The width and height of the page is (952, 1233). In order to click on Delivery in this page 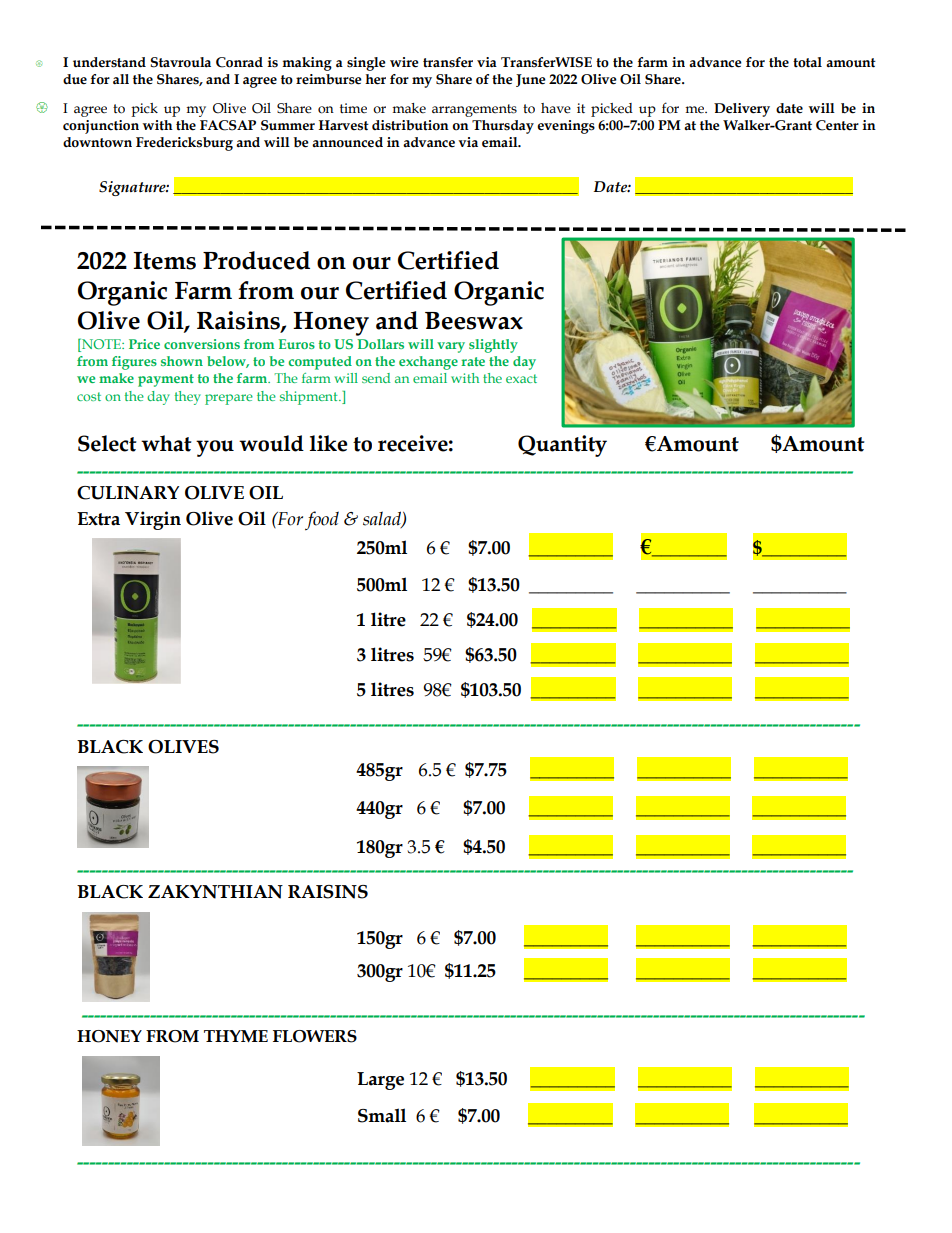, I will do `click(742, 110)`.
